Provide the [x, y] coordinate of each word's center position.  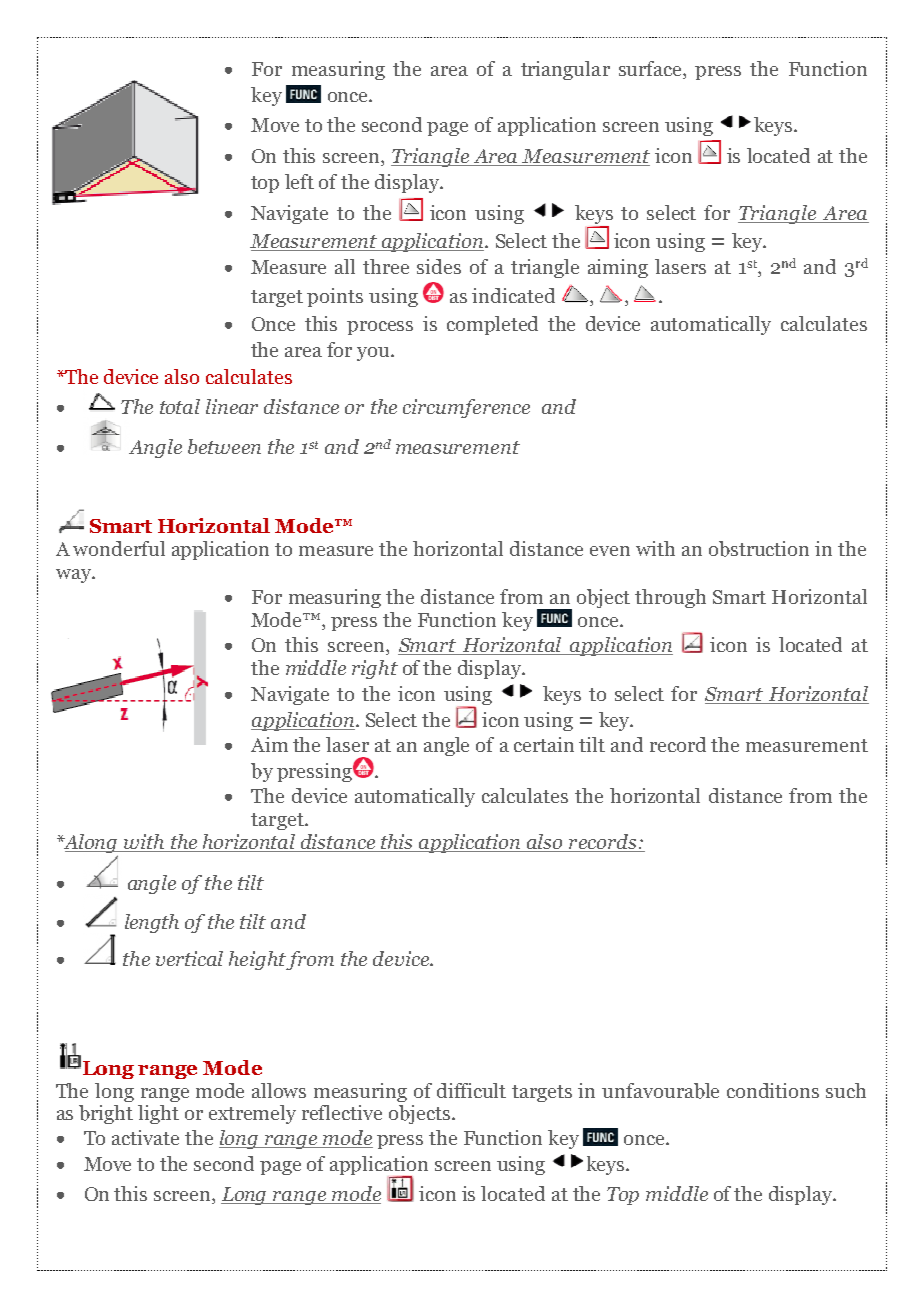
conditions [773, 1090]
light [158, 1114]
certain [544, 744]
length [152, 923]
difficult [471, 1090]
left [299, 181]
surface [651, 70]
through [670, 598]
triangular [565, 70]
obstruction [759, 549]
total [180, 406]
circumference [466, 408]
